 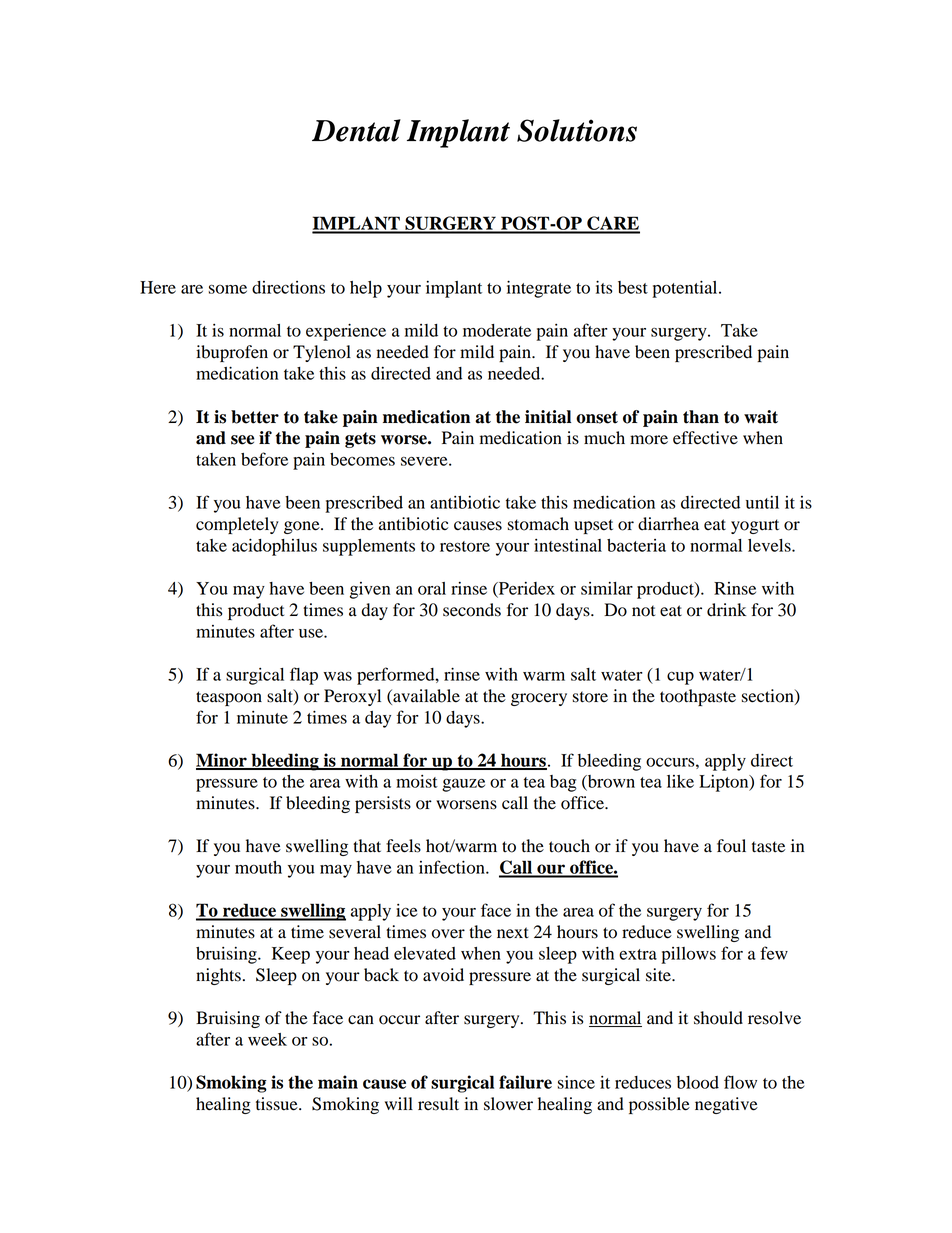 What do you see at coordinates (698, 1082) in the image?
I see `blood` at bounding box center [698, 1082].
